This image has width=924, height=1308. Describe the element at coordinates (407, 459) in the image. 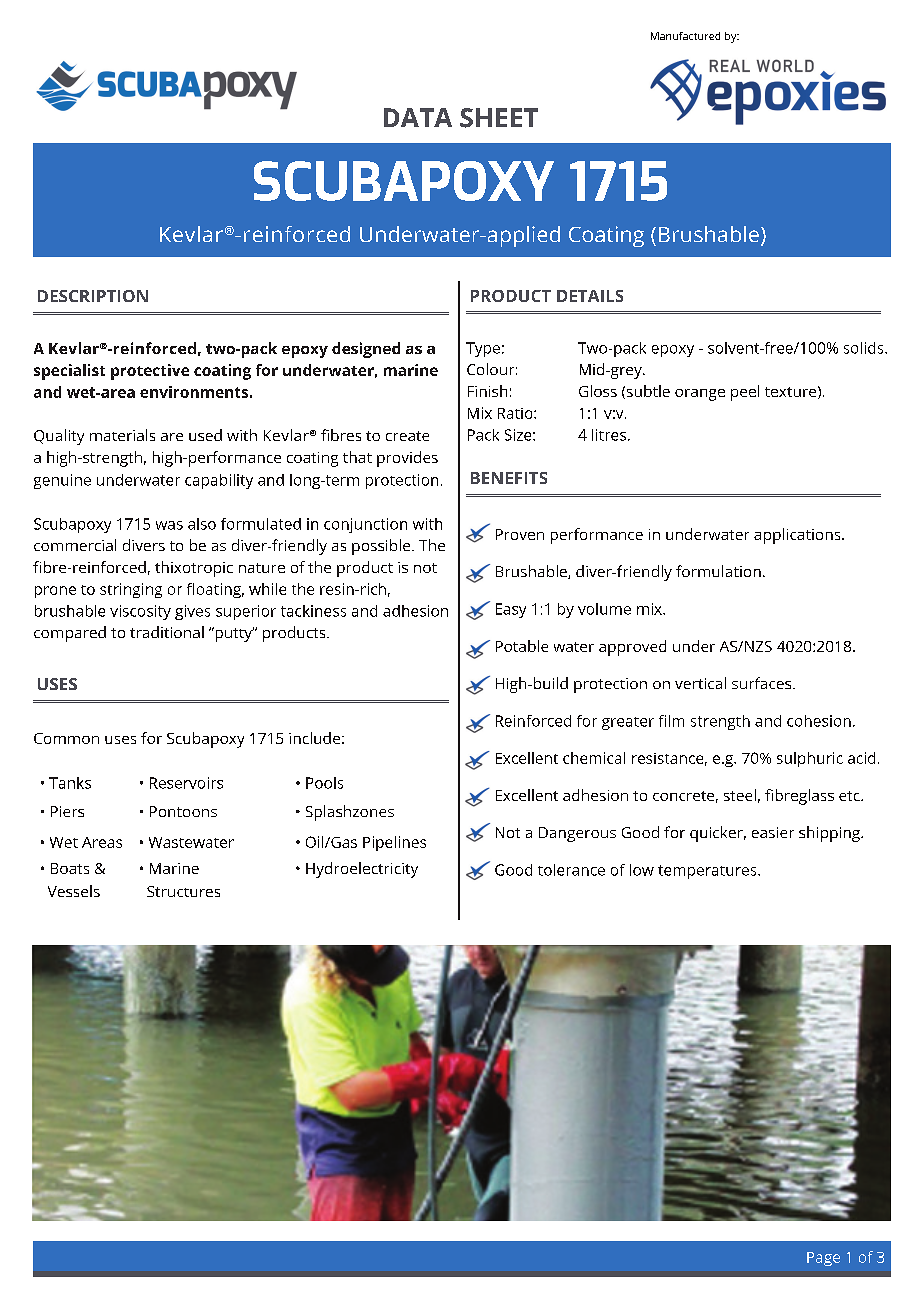

I see `provides` at that location.
